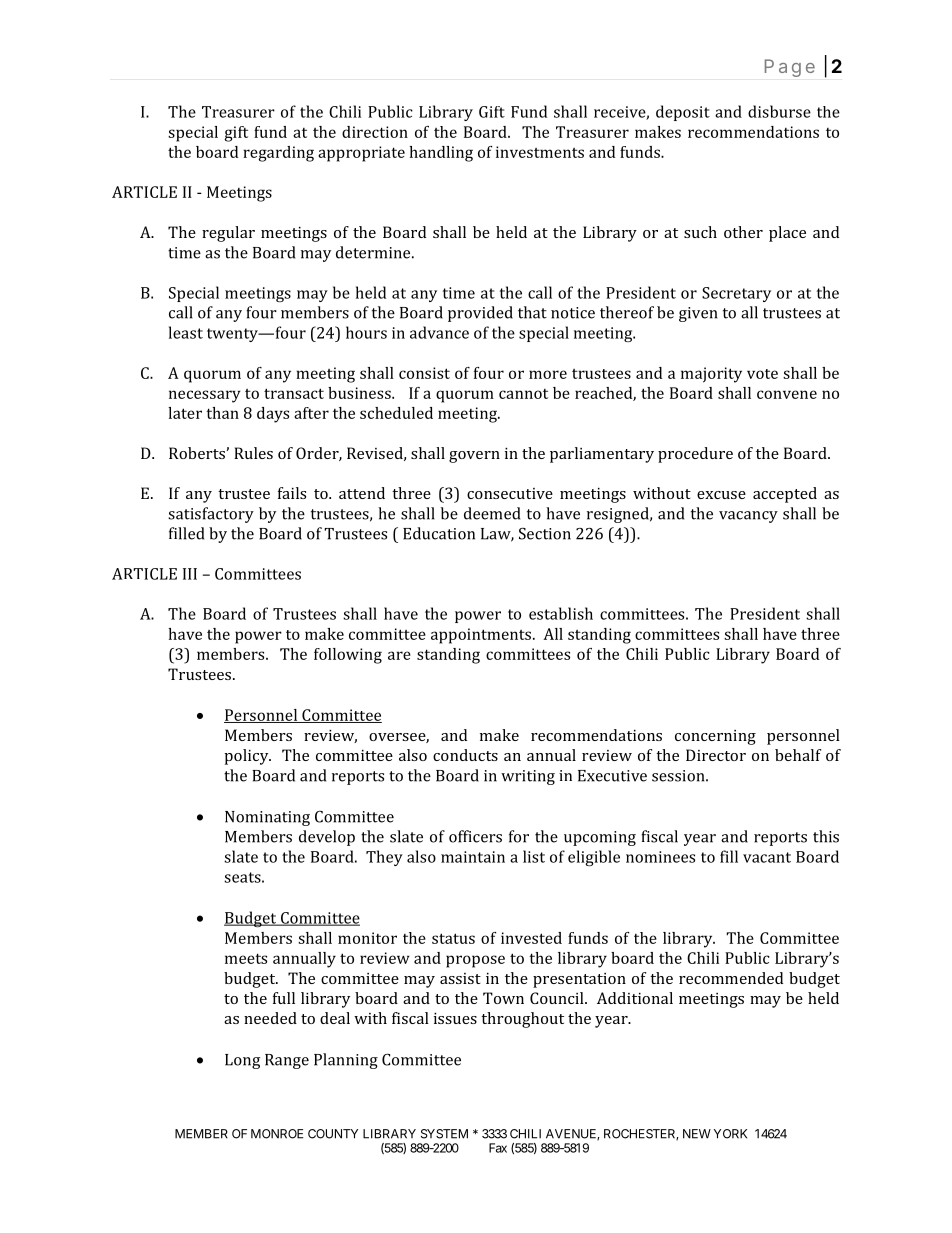 The height and width of the screenshot is (1233, 952). What do you see at coordinates (492, 513) in the screenshot?
I see `deemed` at bounding box center [492, 513].
